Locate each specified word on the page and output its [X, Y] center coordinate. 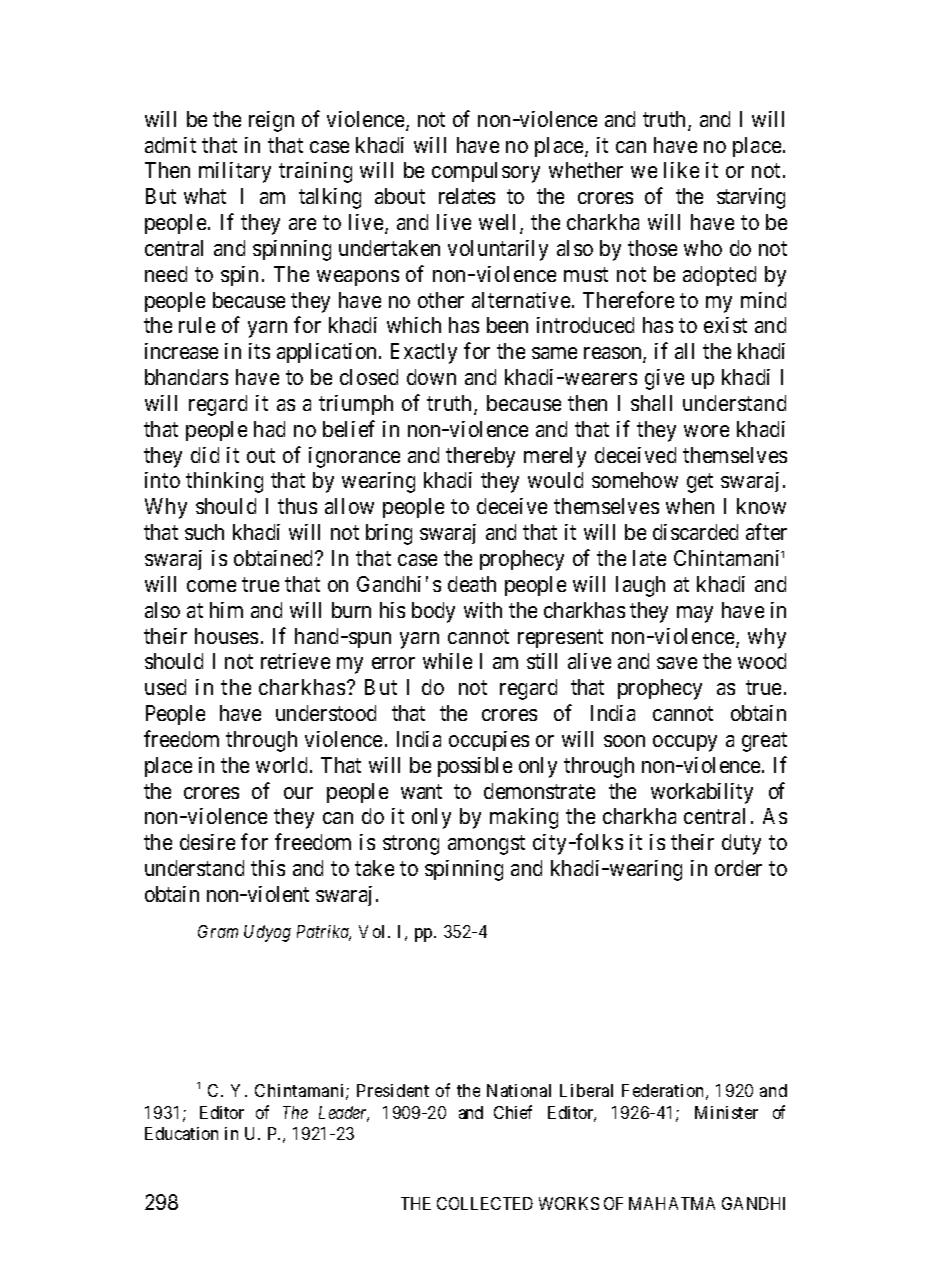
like [681, 170]
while [447, 661]
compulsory [486, 172]
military [235, 172]
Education [181, 1133]
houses [226, 636]
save [677, 663]
